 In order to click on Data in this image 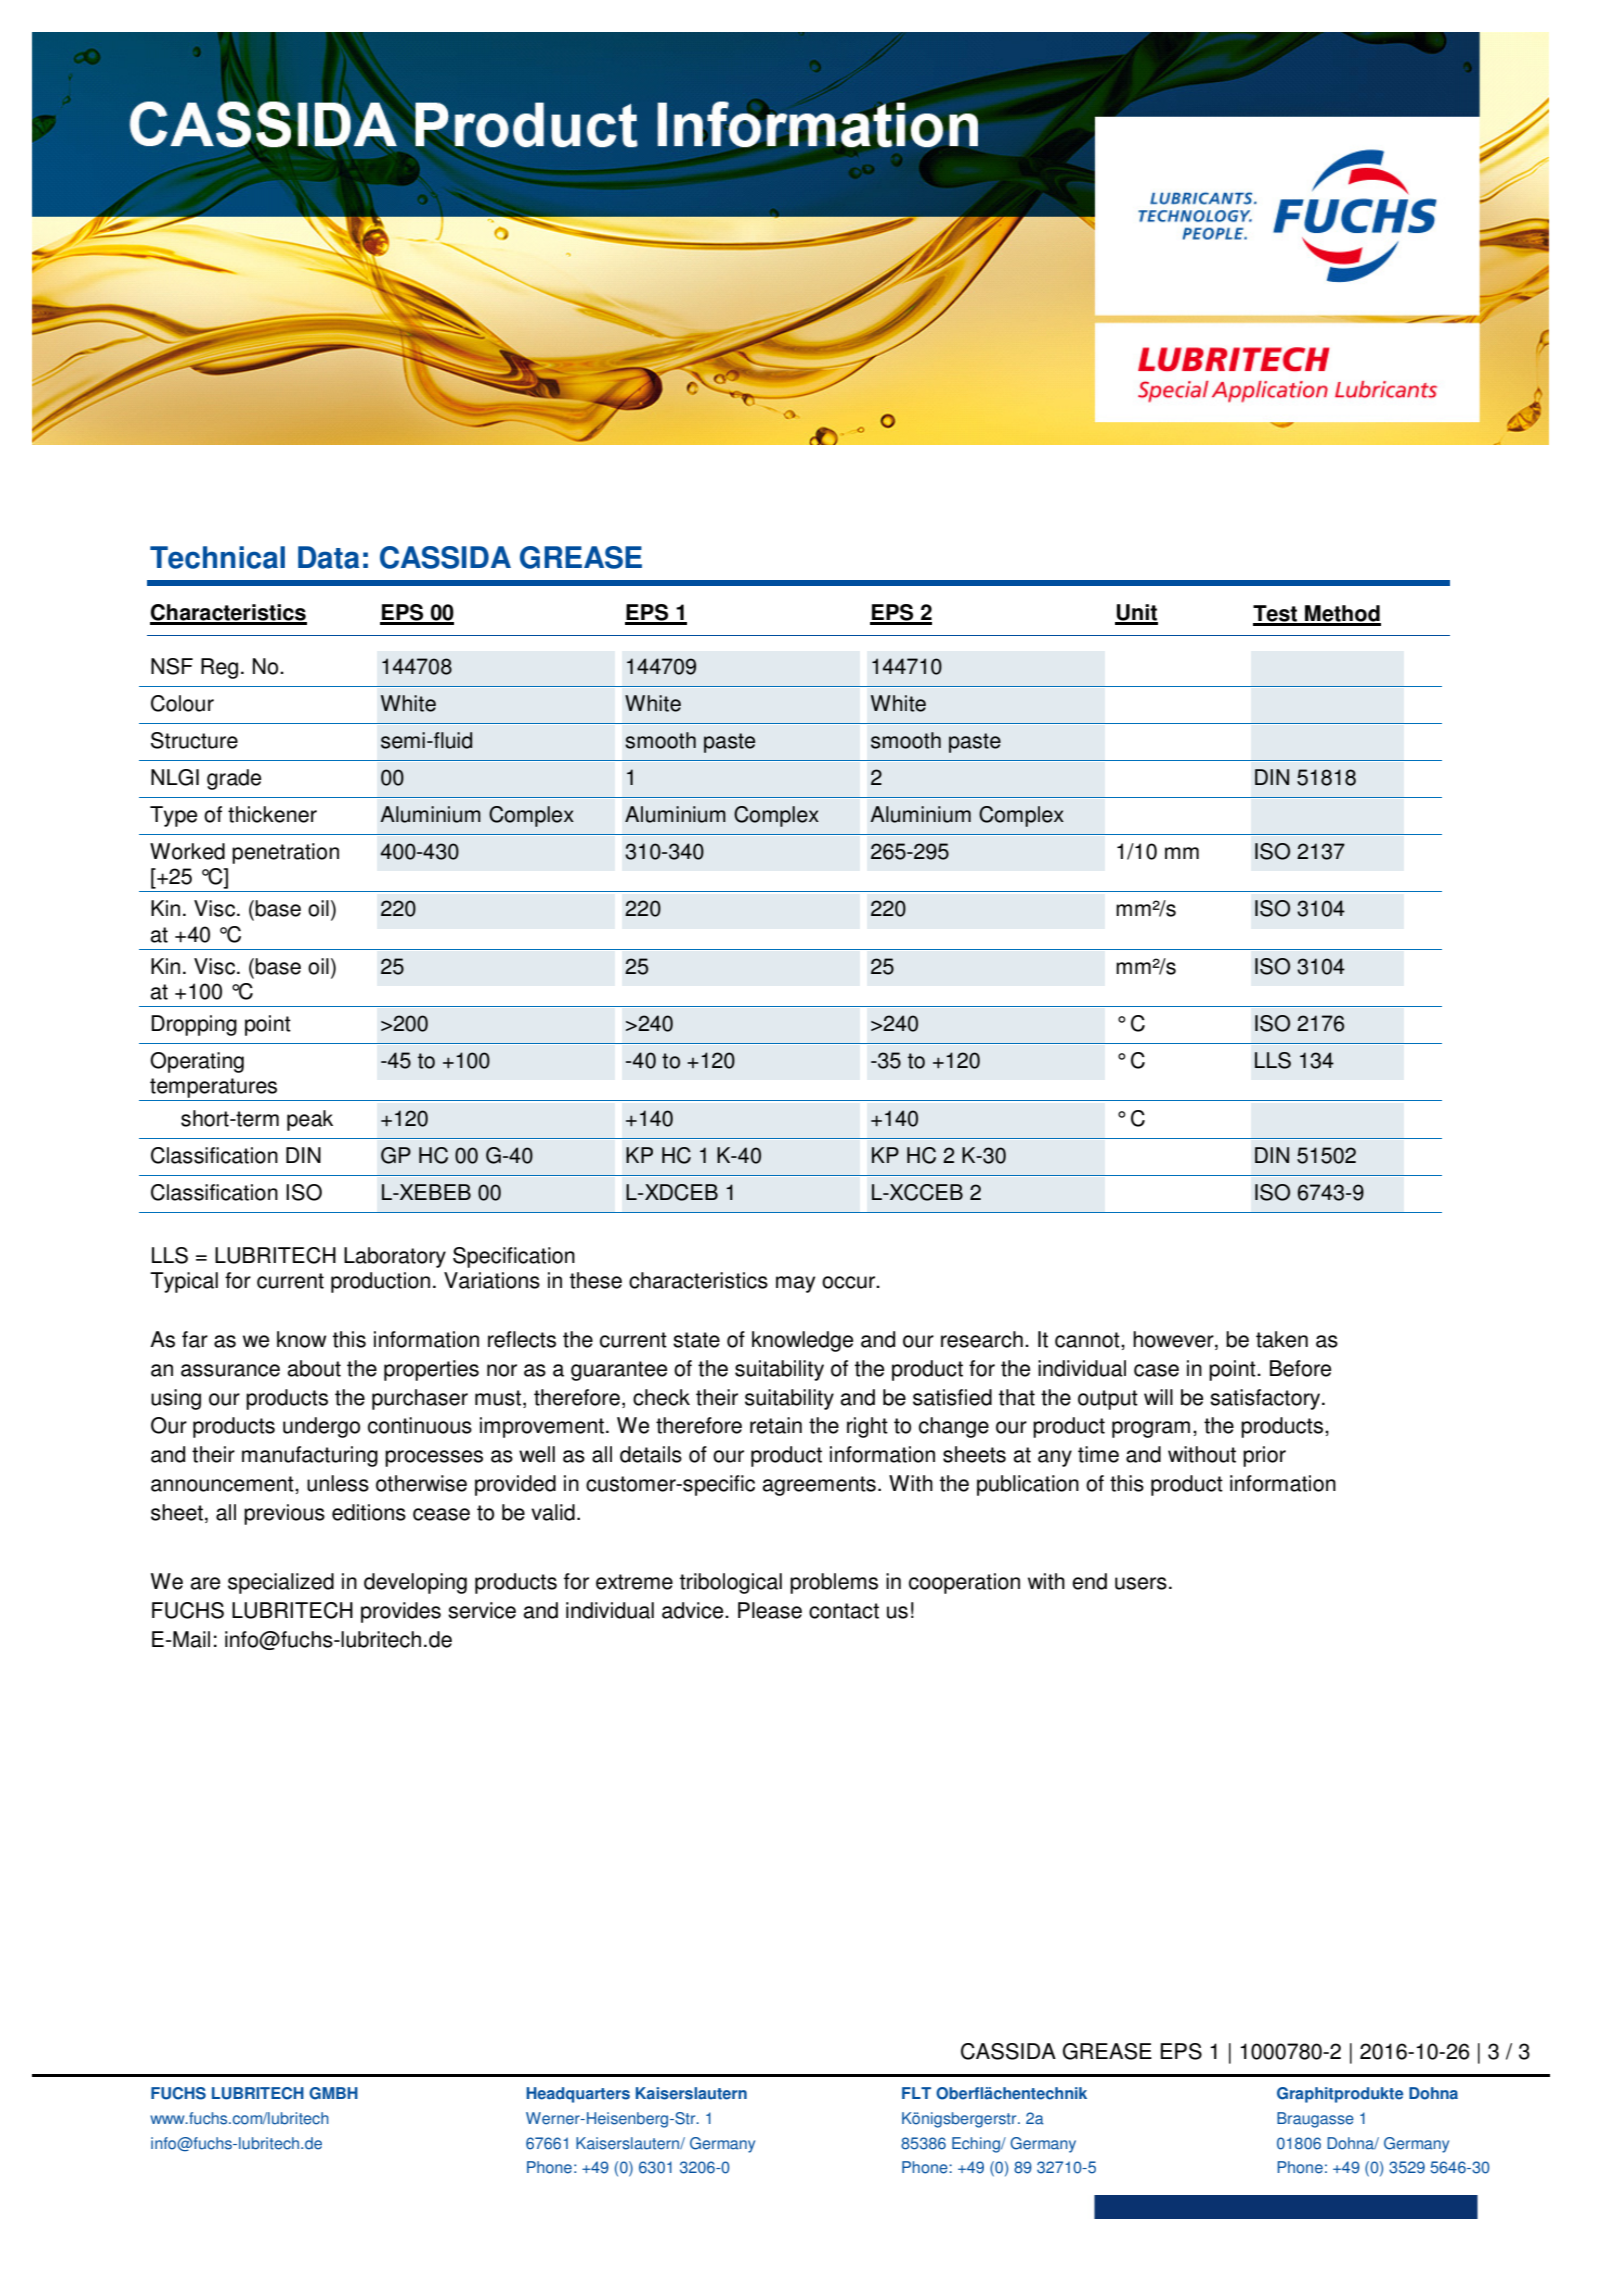, I will do `click(328, 557)`.
